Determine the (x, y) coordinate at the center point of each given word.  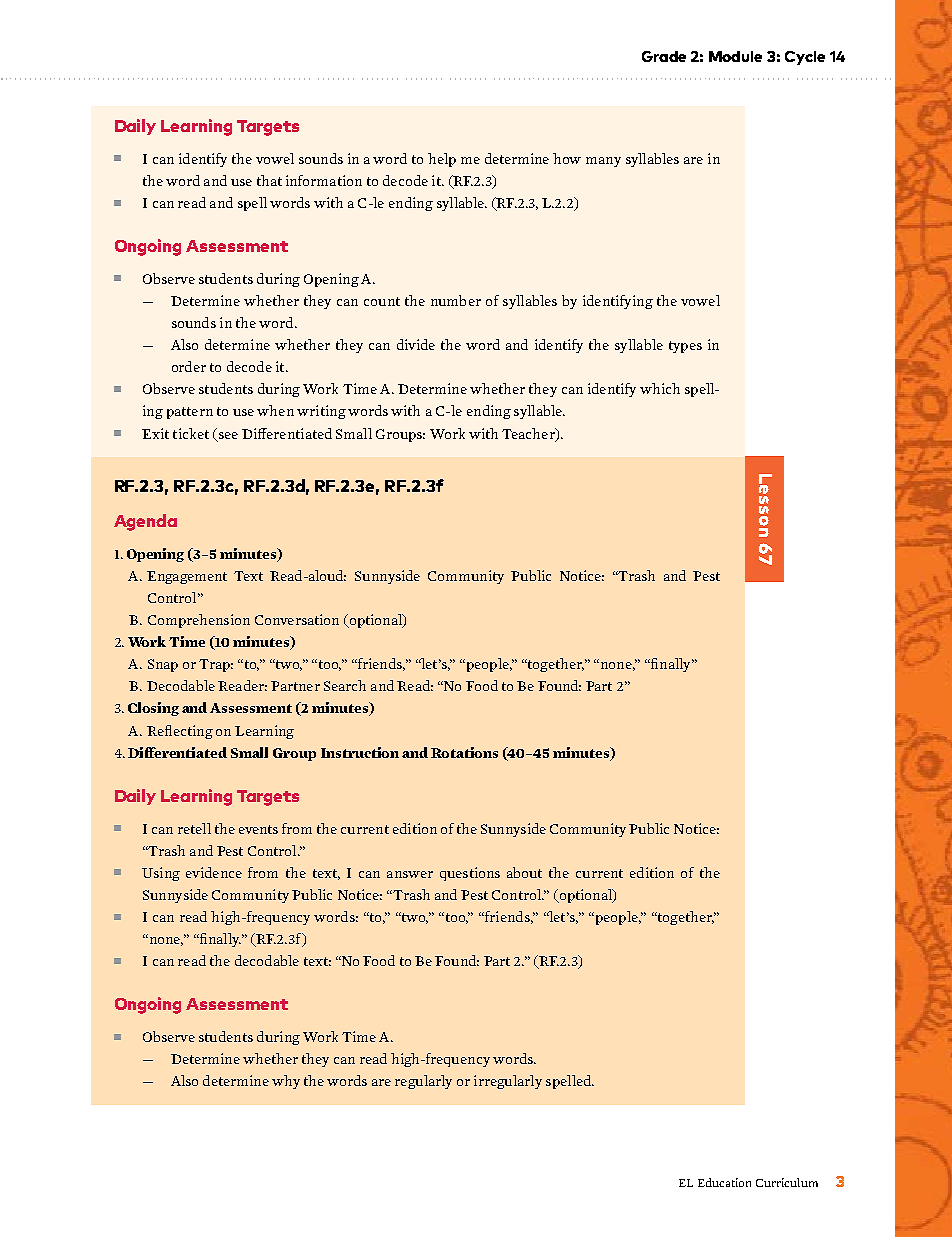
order (189, 366)
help (442, 160)
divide (416, 344)
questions (470, 874)
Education (724, 1182)
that (269, 180)
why (286, 1082)
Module (735, 56)
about (524, 872)
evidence (214, 872)
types (685, 347)
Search (345, 685)
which (660, 388)
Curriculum (787, 1182)
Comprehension (199, 621)
